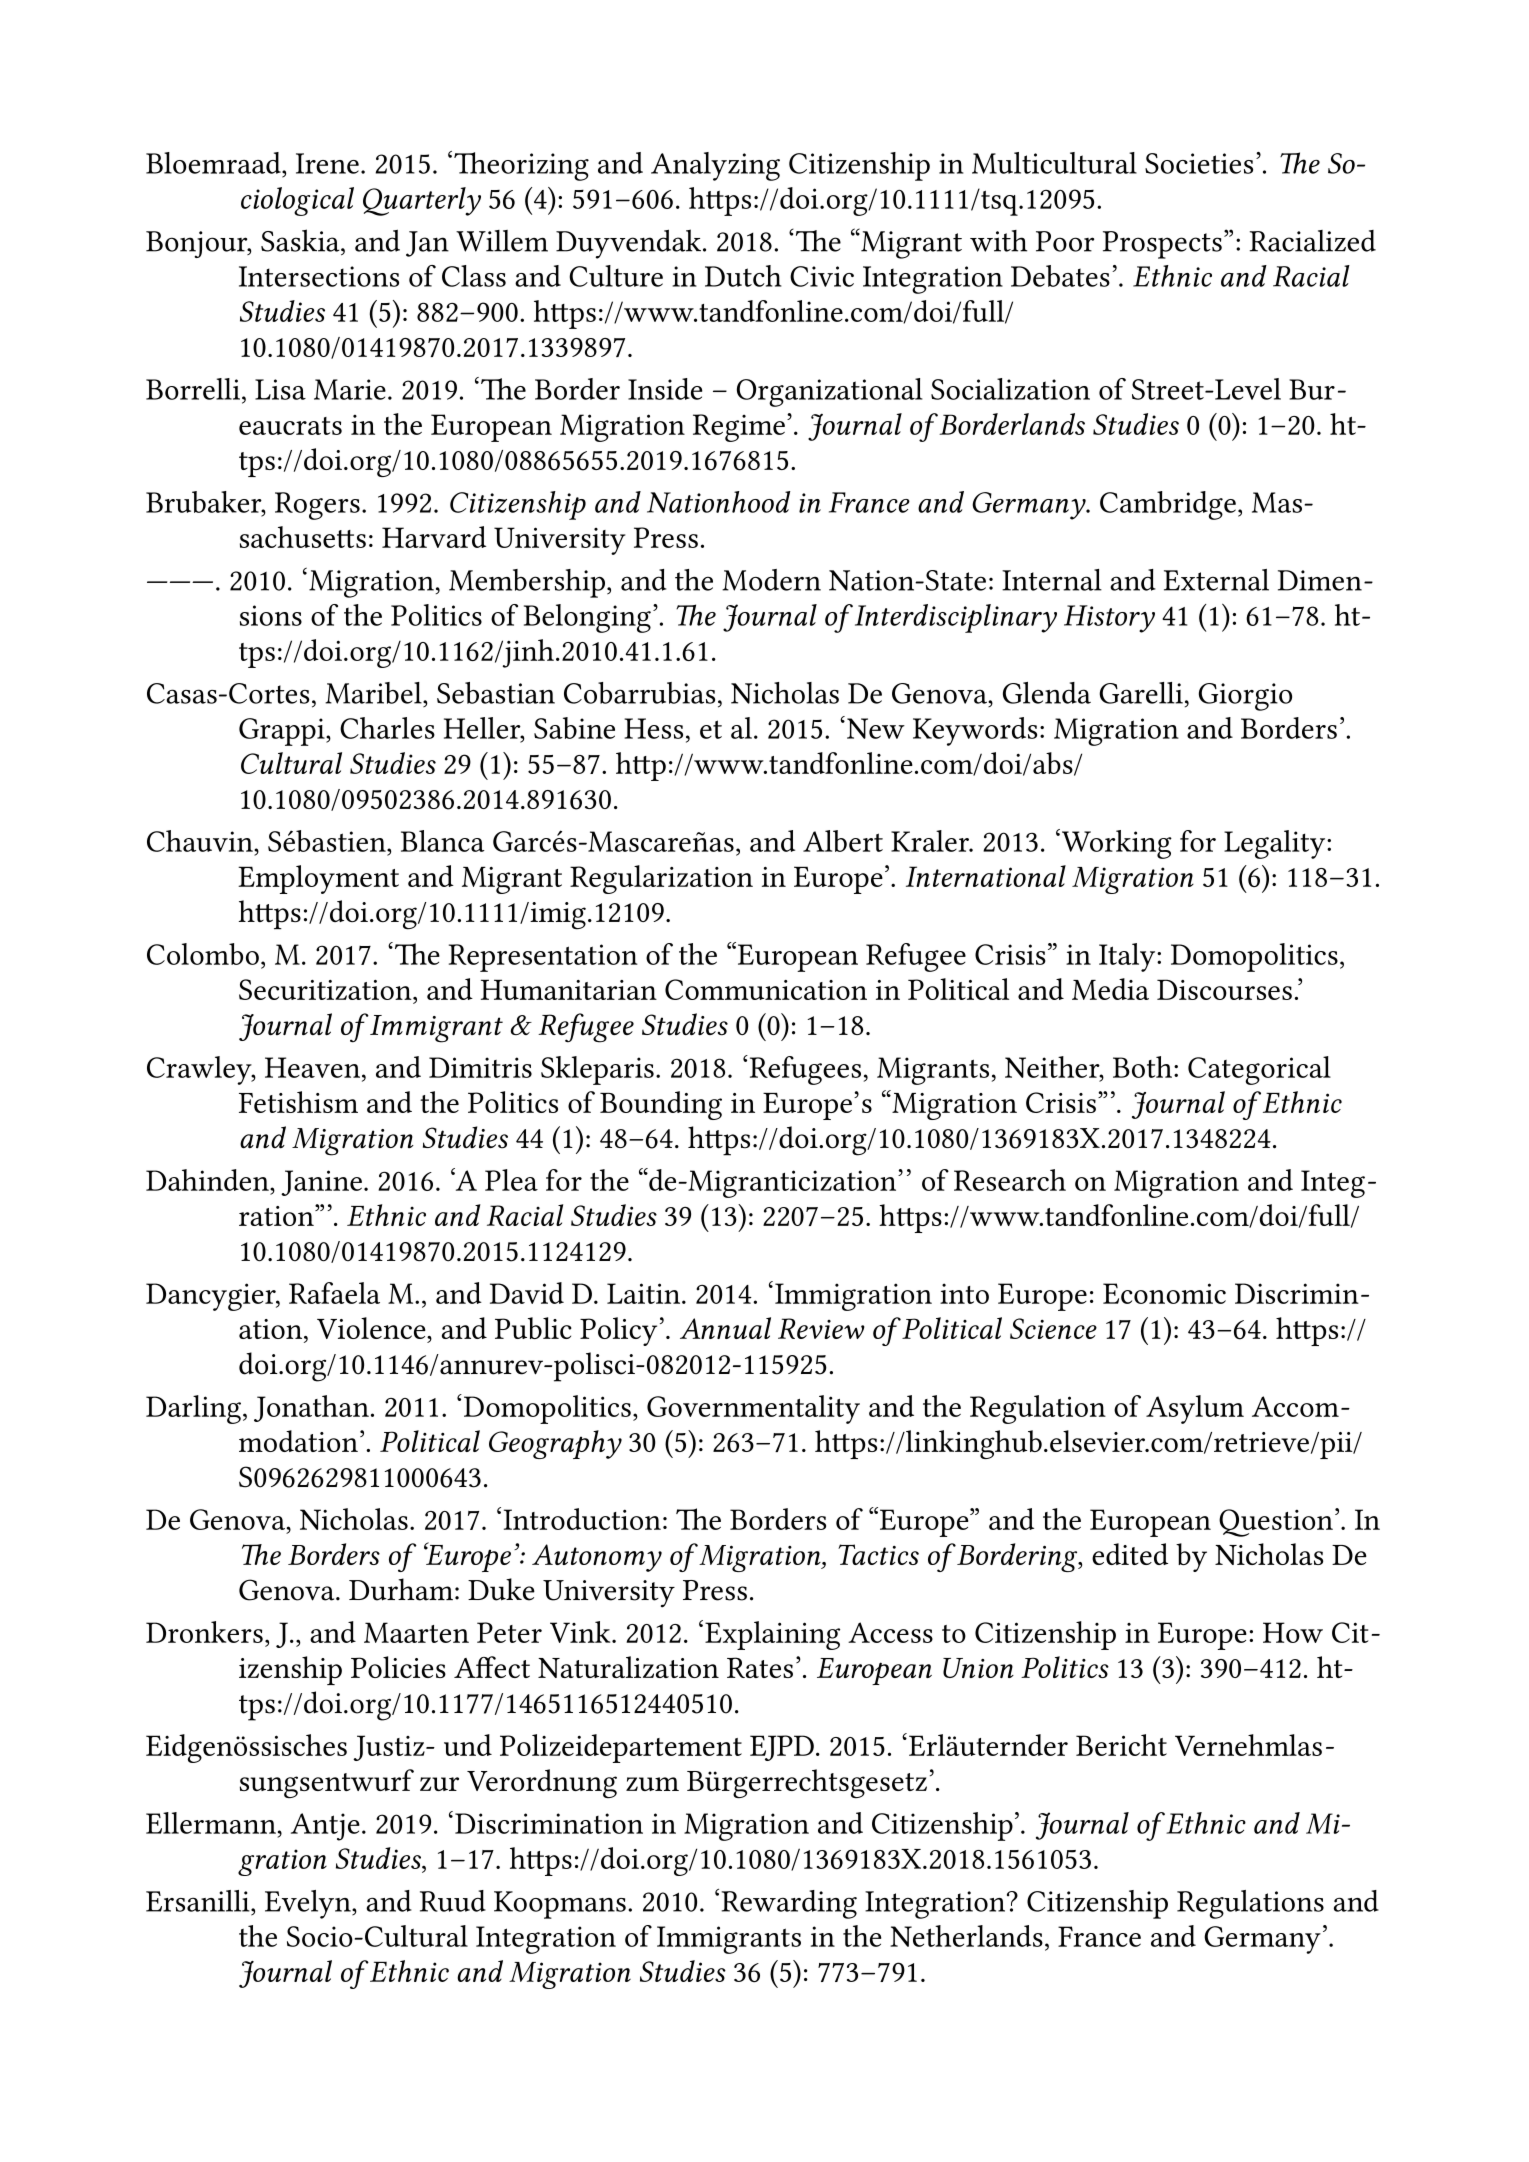 This page has width=1529, height=2162. I want to click on Modern, so click(771, 580).
